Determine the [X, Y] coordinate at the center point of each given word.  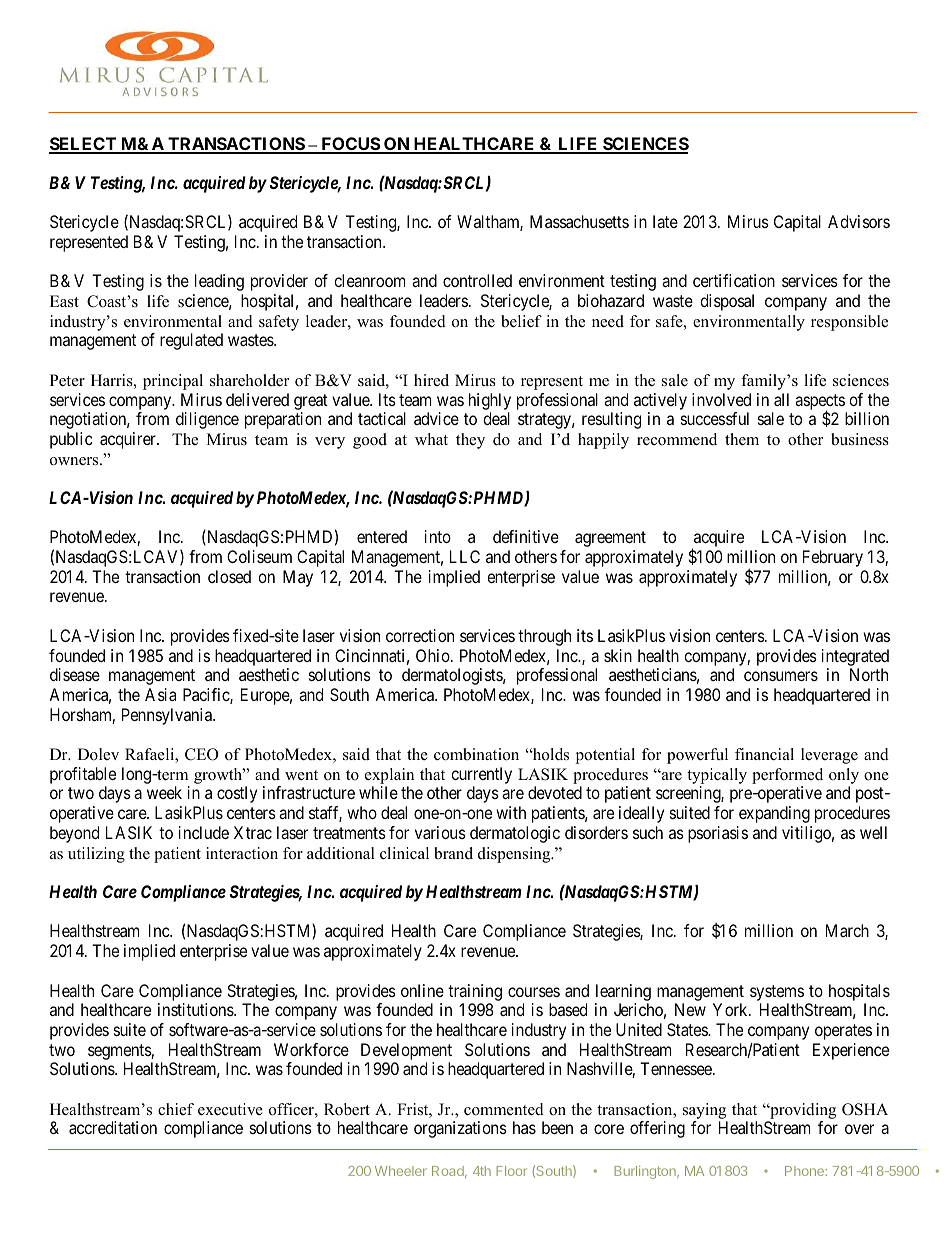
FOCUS [350, 145]
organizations [460, 1129]
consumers [781, 676]
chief [176, 1109]
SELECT [84, 145]
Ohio [434, 655]
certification [734, 280]
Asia [160, 694]
